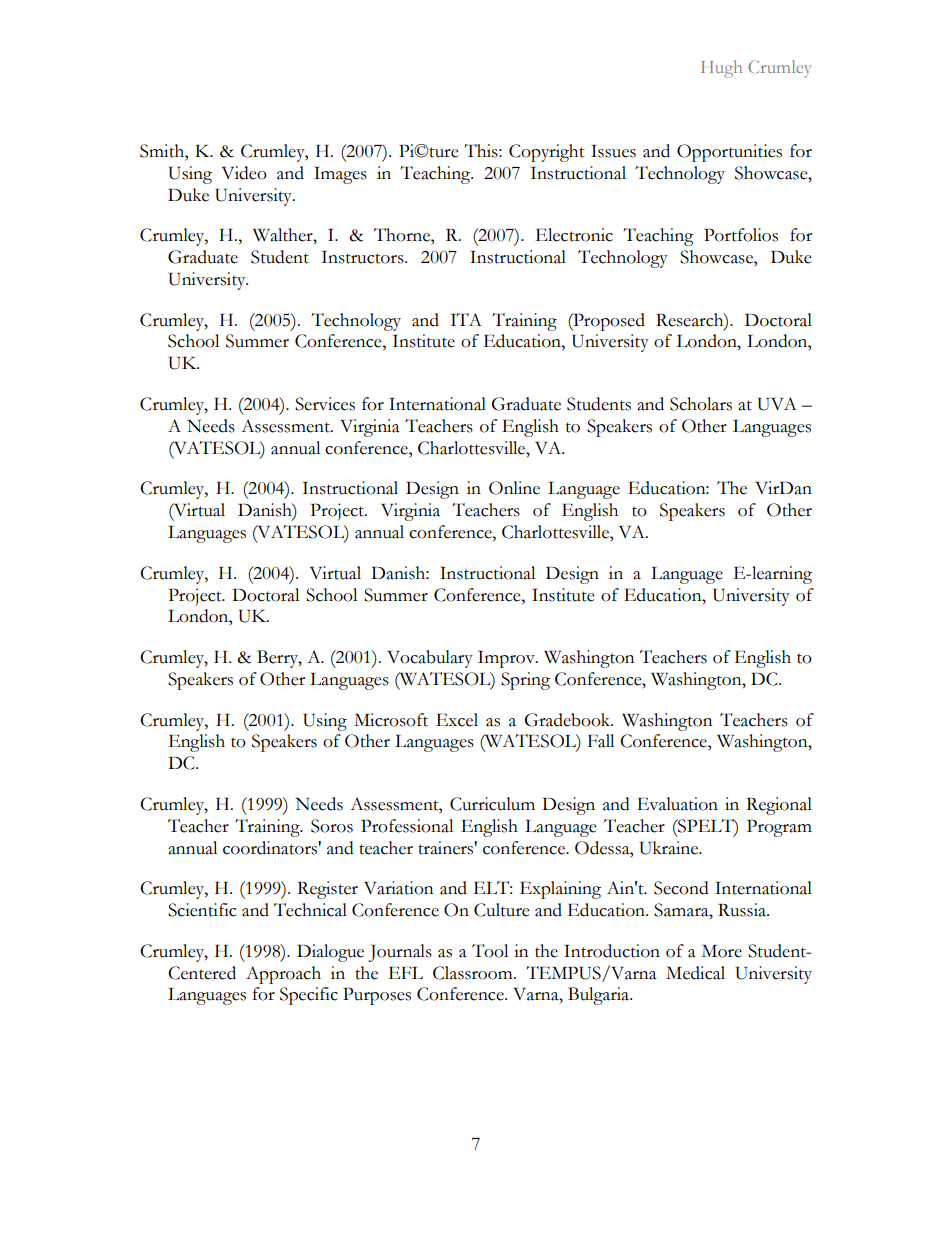  What do you see at coordinates (721, 69) in the document?
I see `Hugh` at bounding box center [721, 69].
